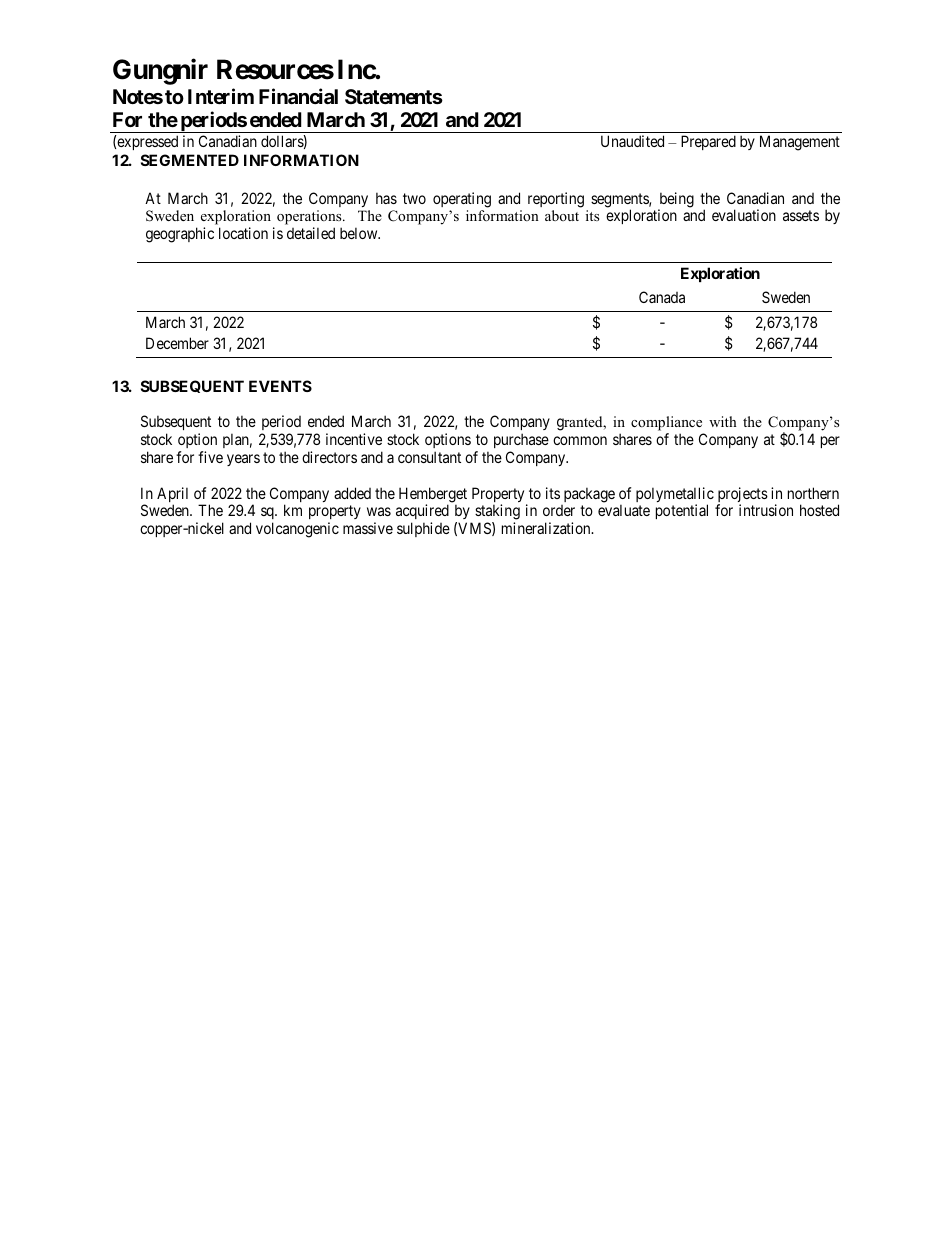  What do you see at coordinates (723, 421) in the screenshot?
I see `with` at bounding box center [723, 421].
